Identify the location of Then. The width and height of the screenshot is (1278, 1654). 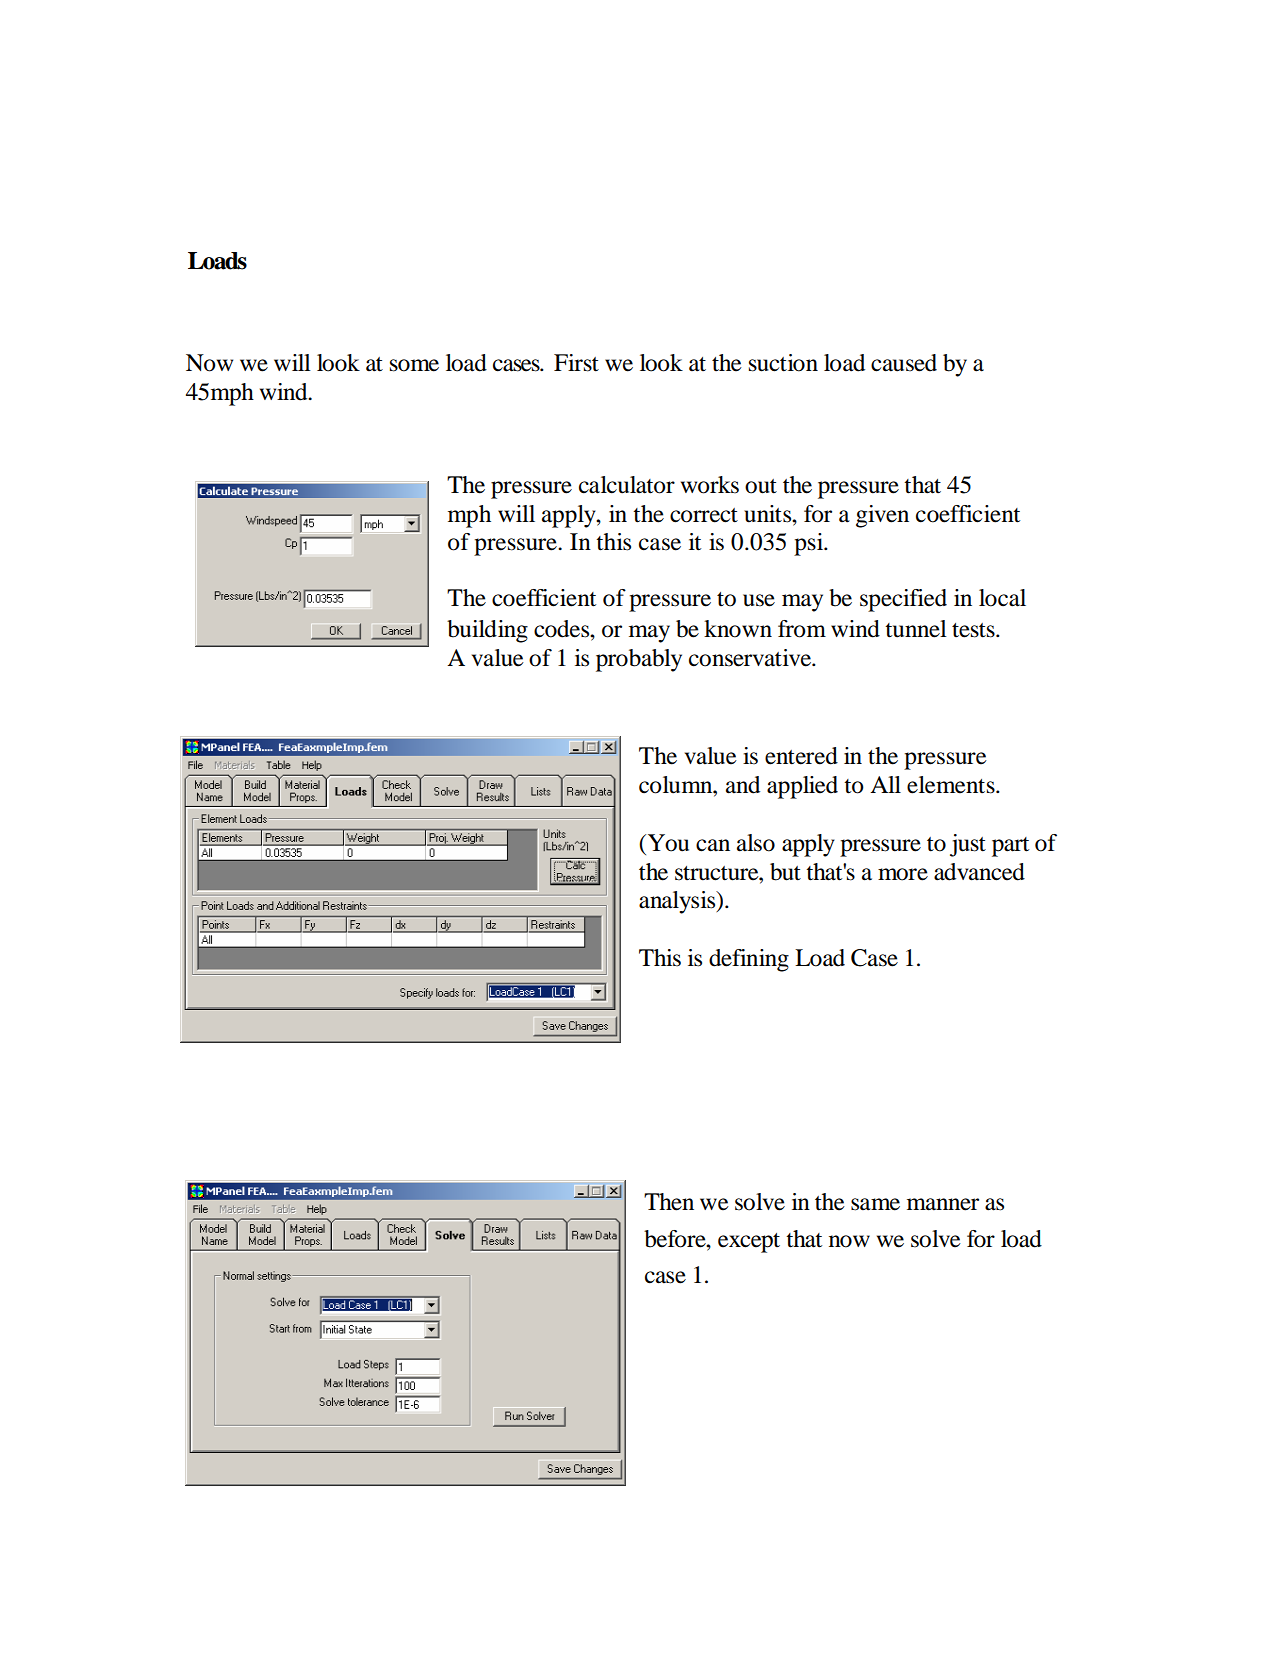
(669, 1202).
